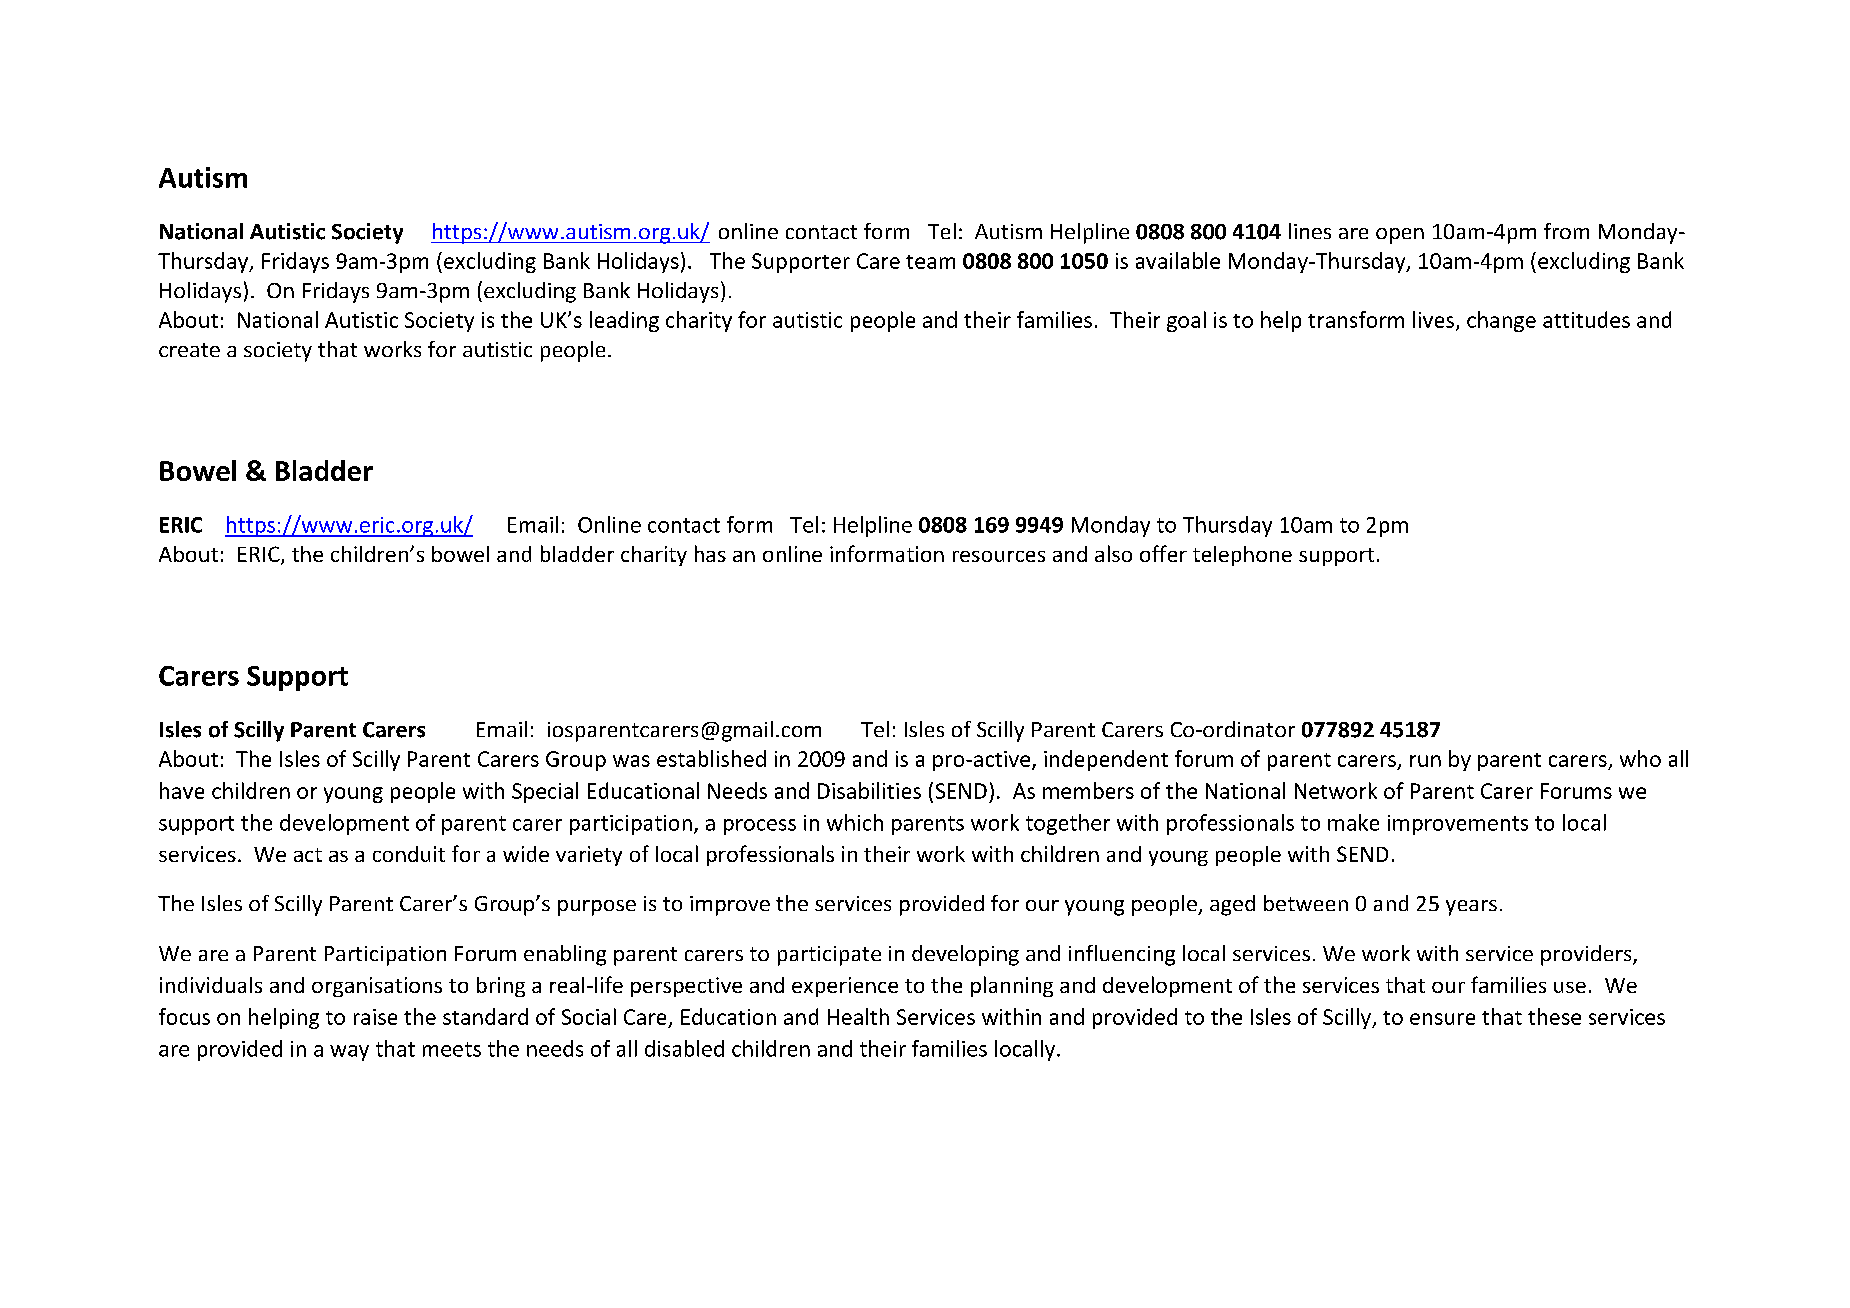 Image resolution: width=1850 pixels, height=1308 pixels. I want to click on team, so click(930, 262).
